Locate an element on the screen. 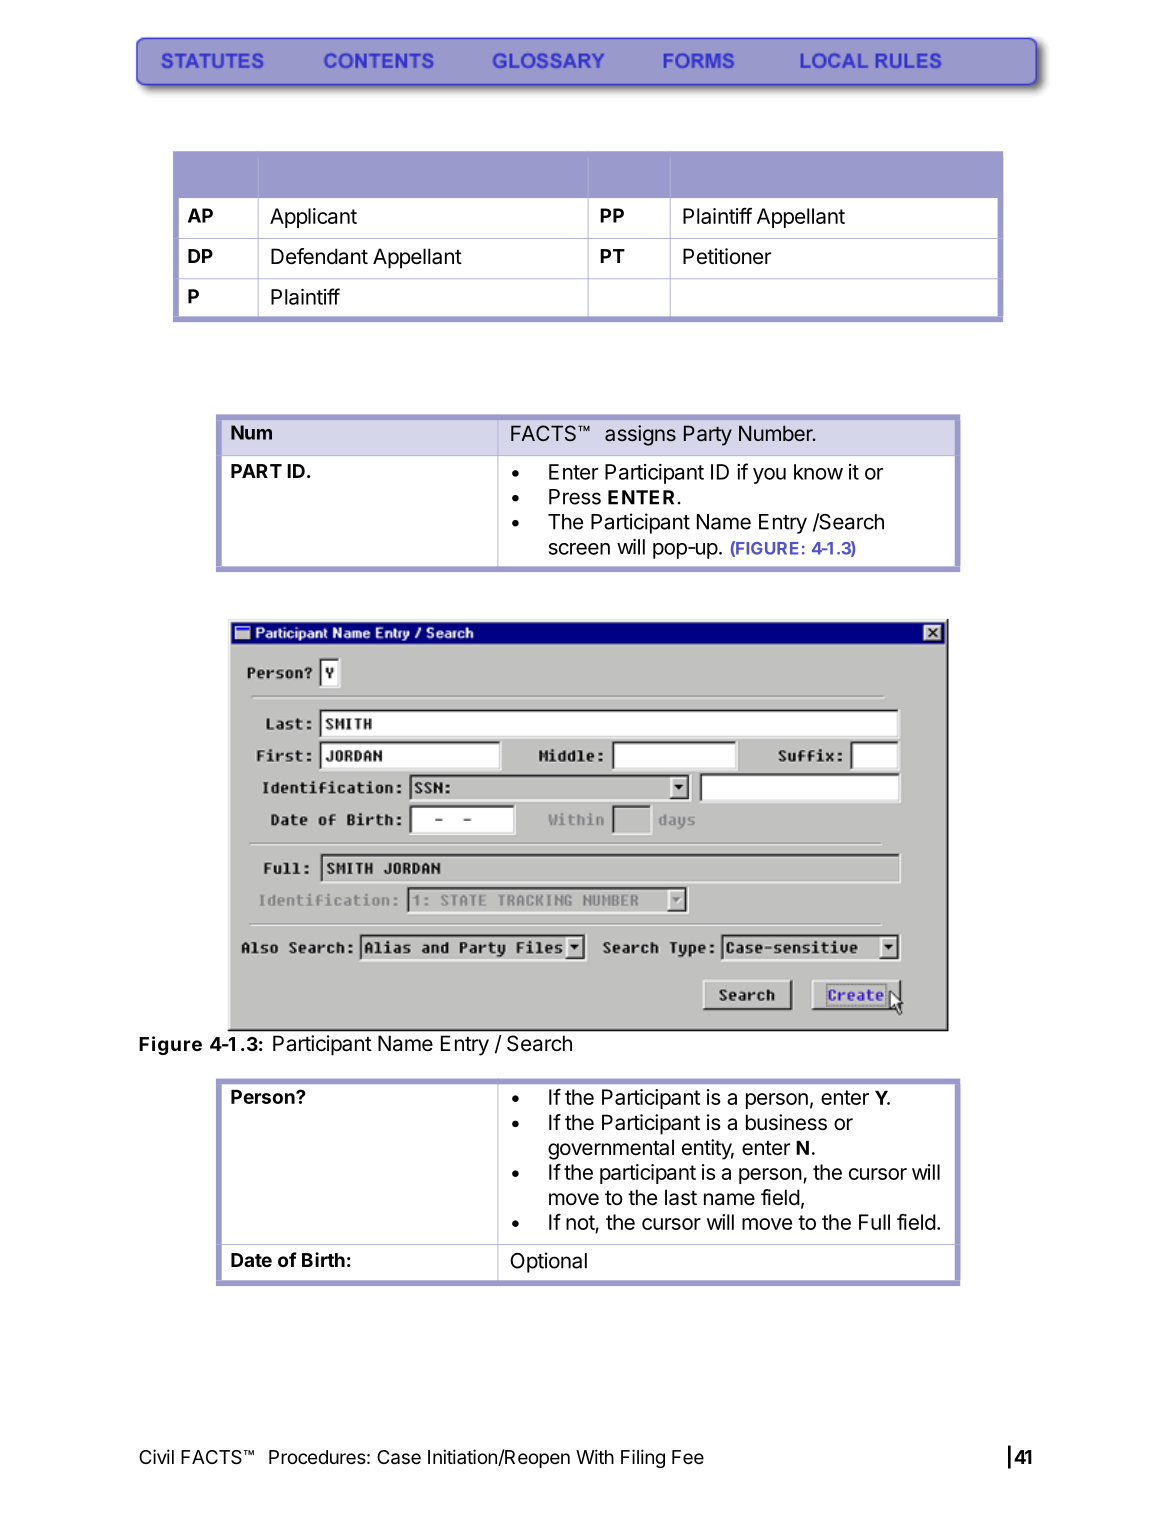  Petitioner is located at coordinates (727, 256).
